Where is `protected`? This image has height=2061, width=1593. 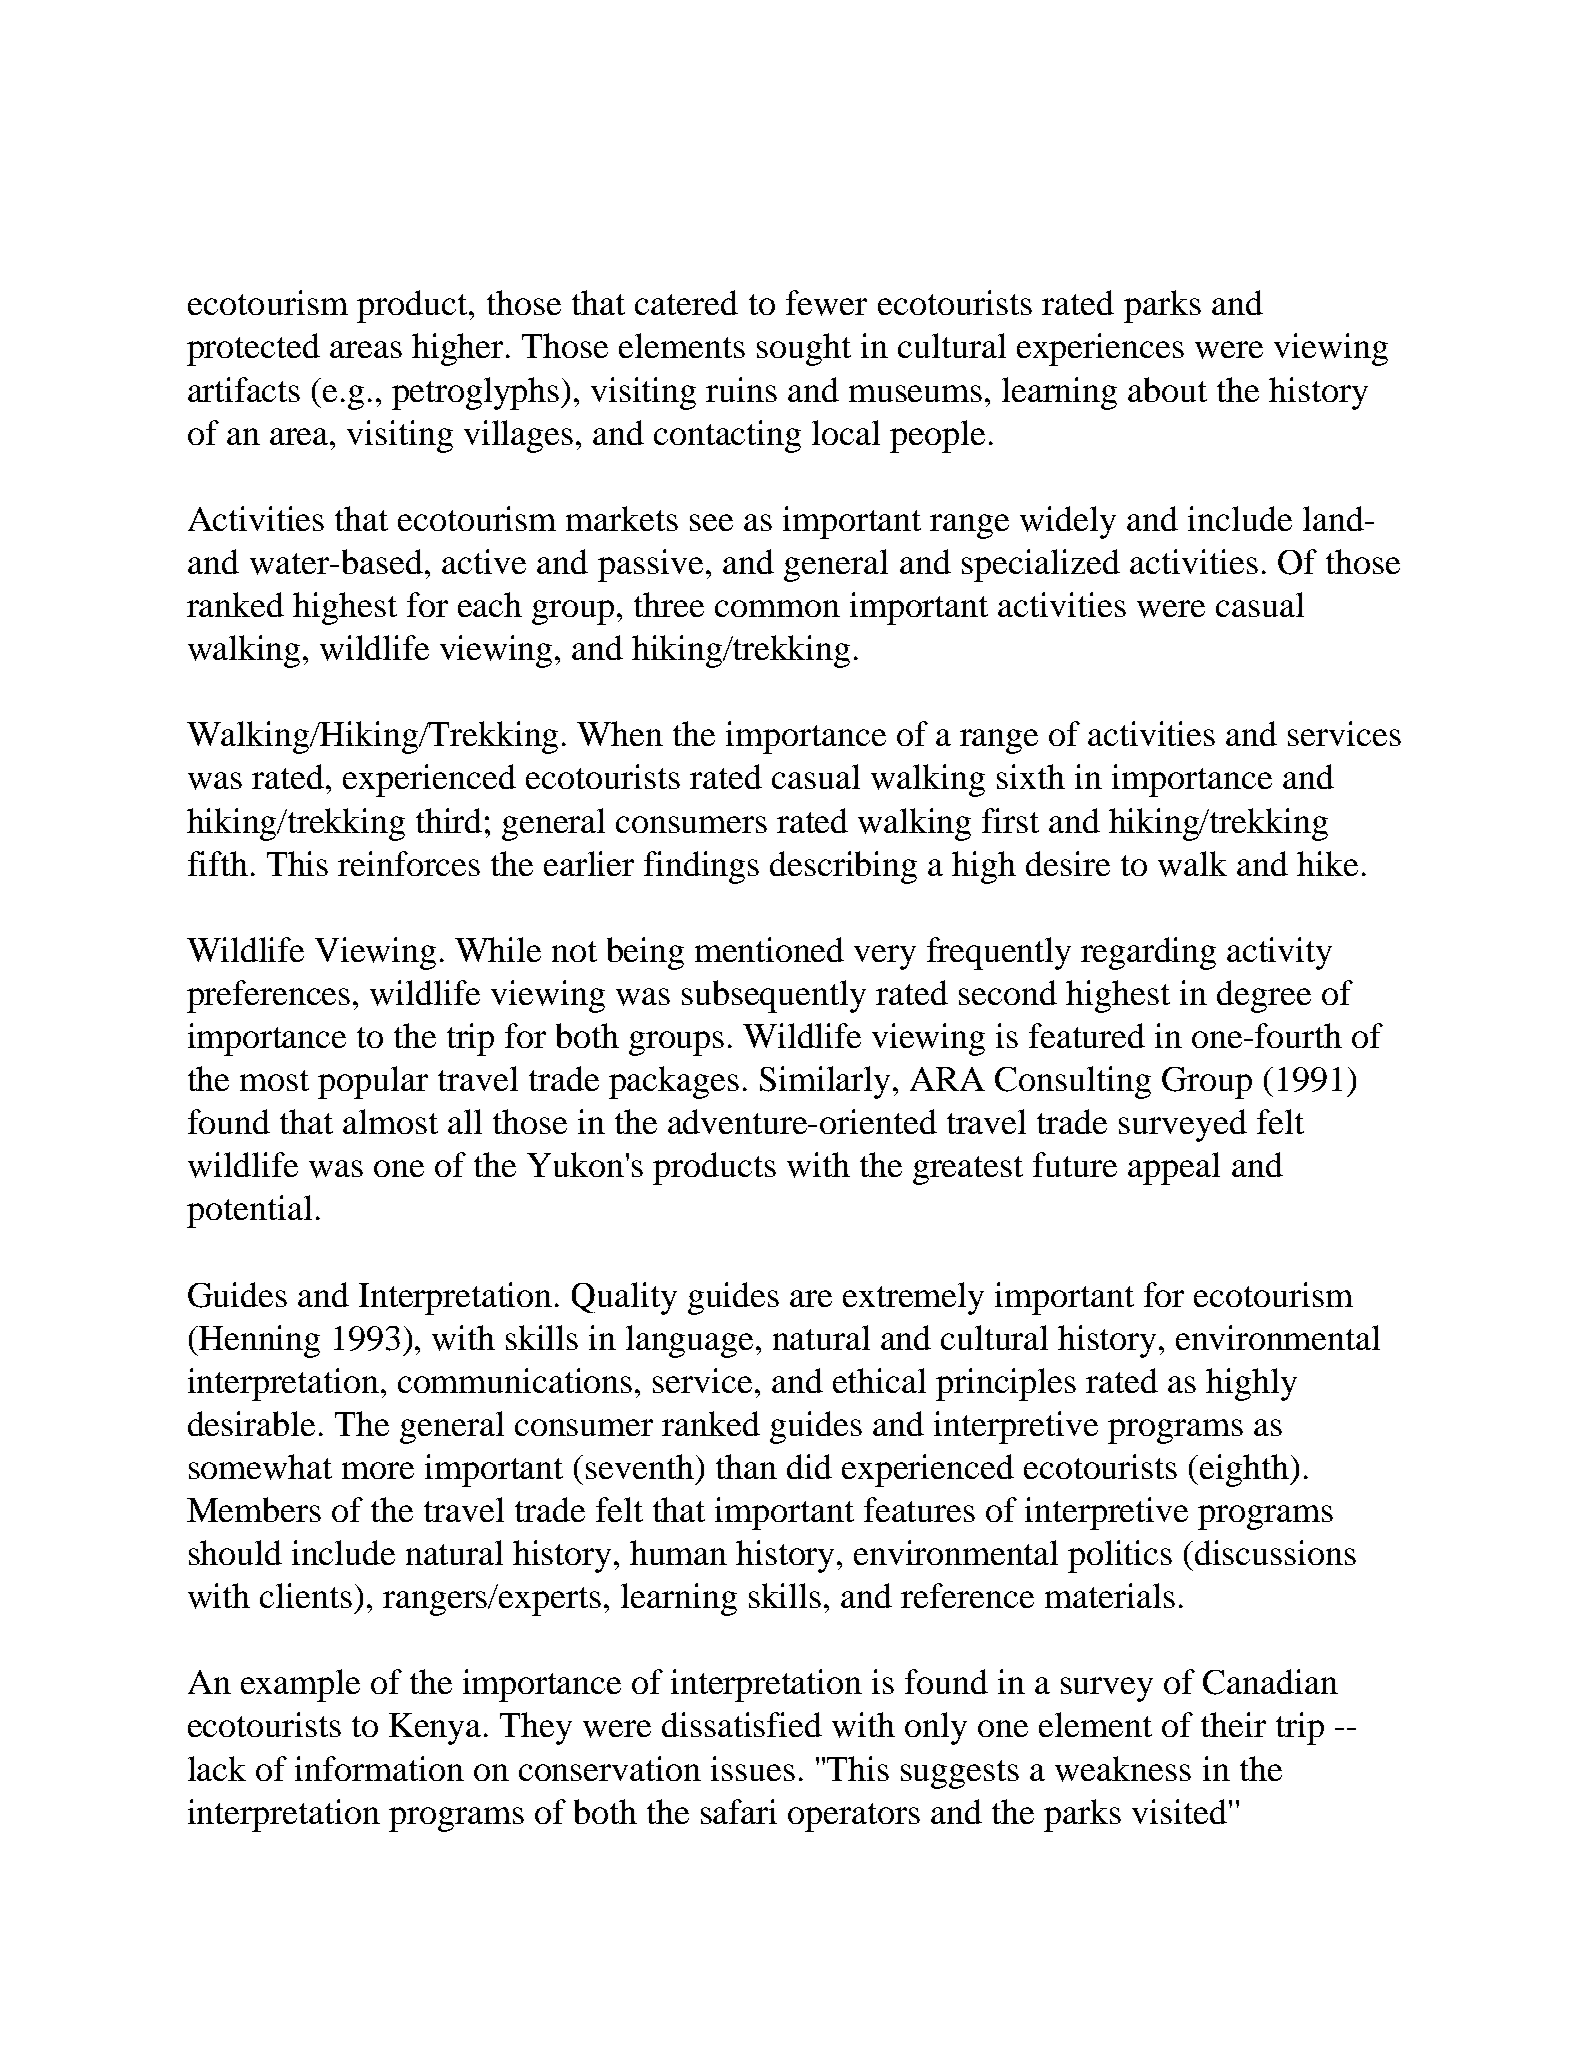
protected is located at coordinates (253, 349).
